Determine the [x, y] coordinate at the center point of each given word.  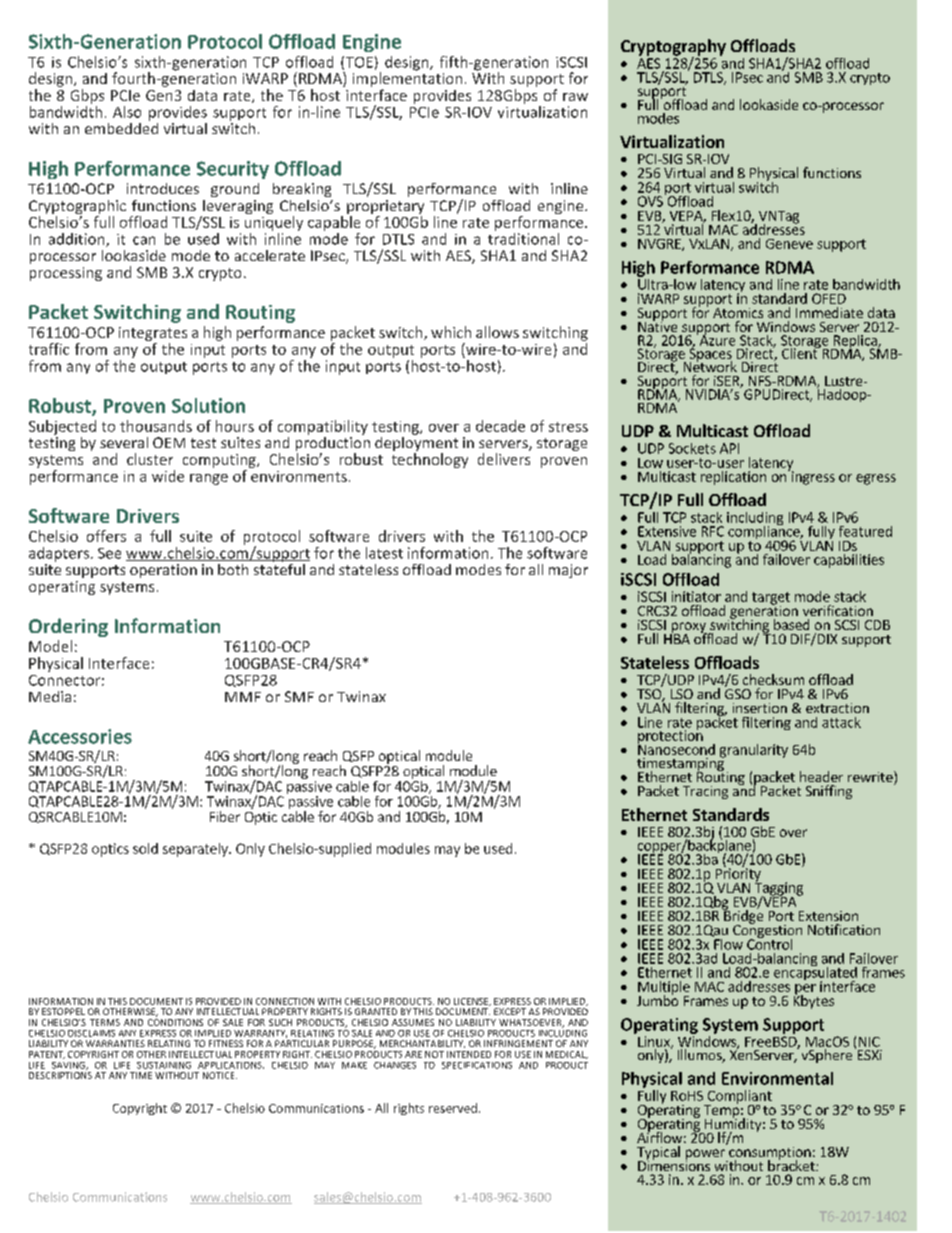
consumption [769, 1154]
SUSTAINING [164, 1065]
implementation [407, 80]
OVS [650, 201]
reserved [453, 1108]
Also [127, 112]
